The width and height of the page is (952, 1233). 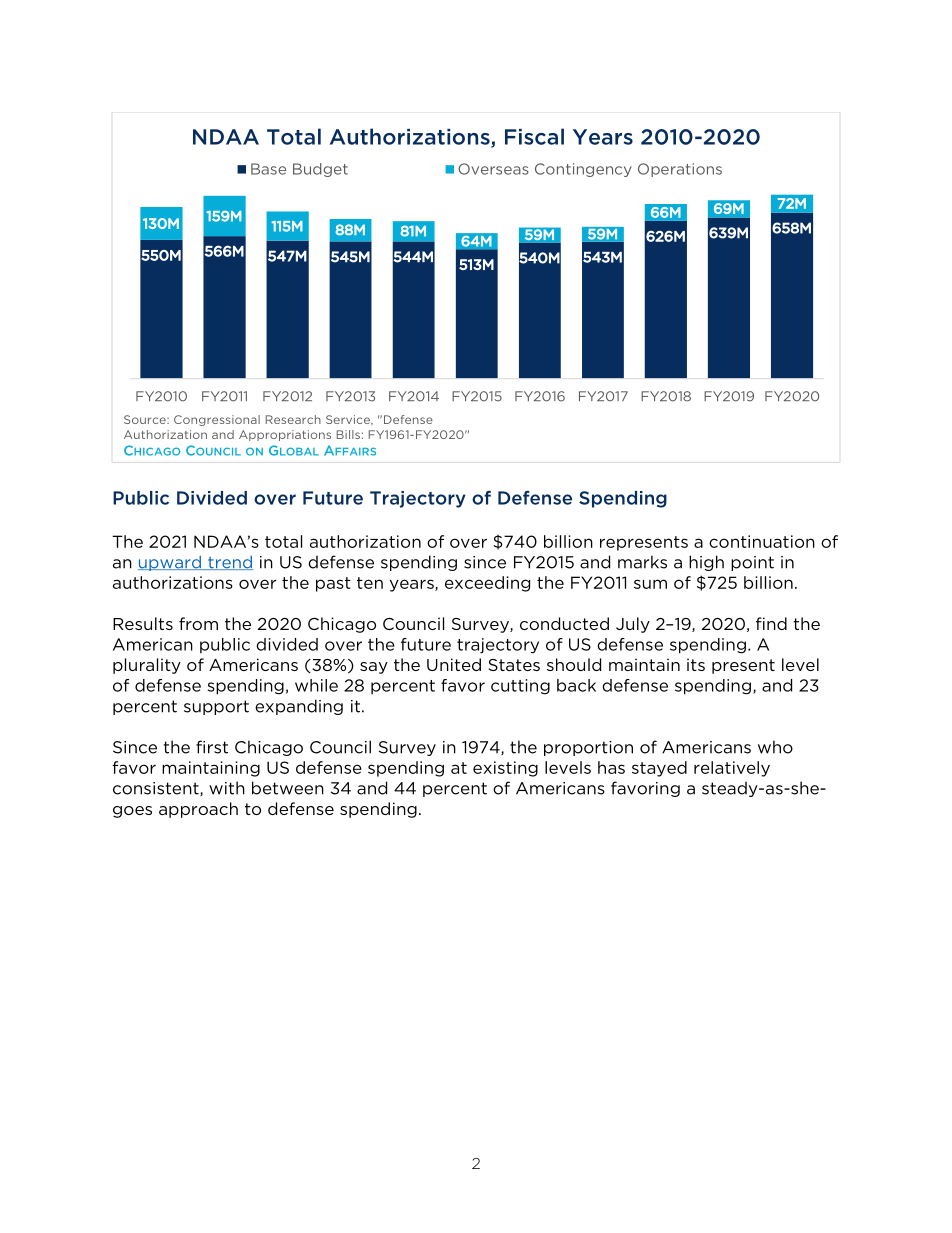 What do you see at coordinates (583, 170) in the page?
I see `Contingency` at bounding box center [583, 170].
